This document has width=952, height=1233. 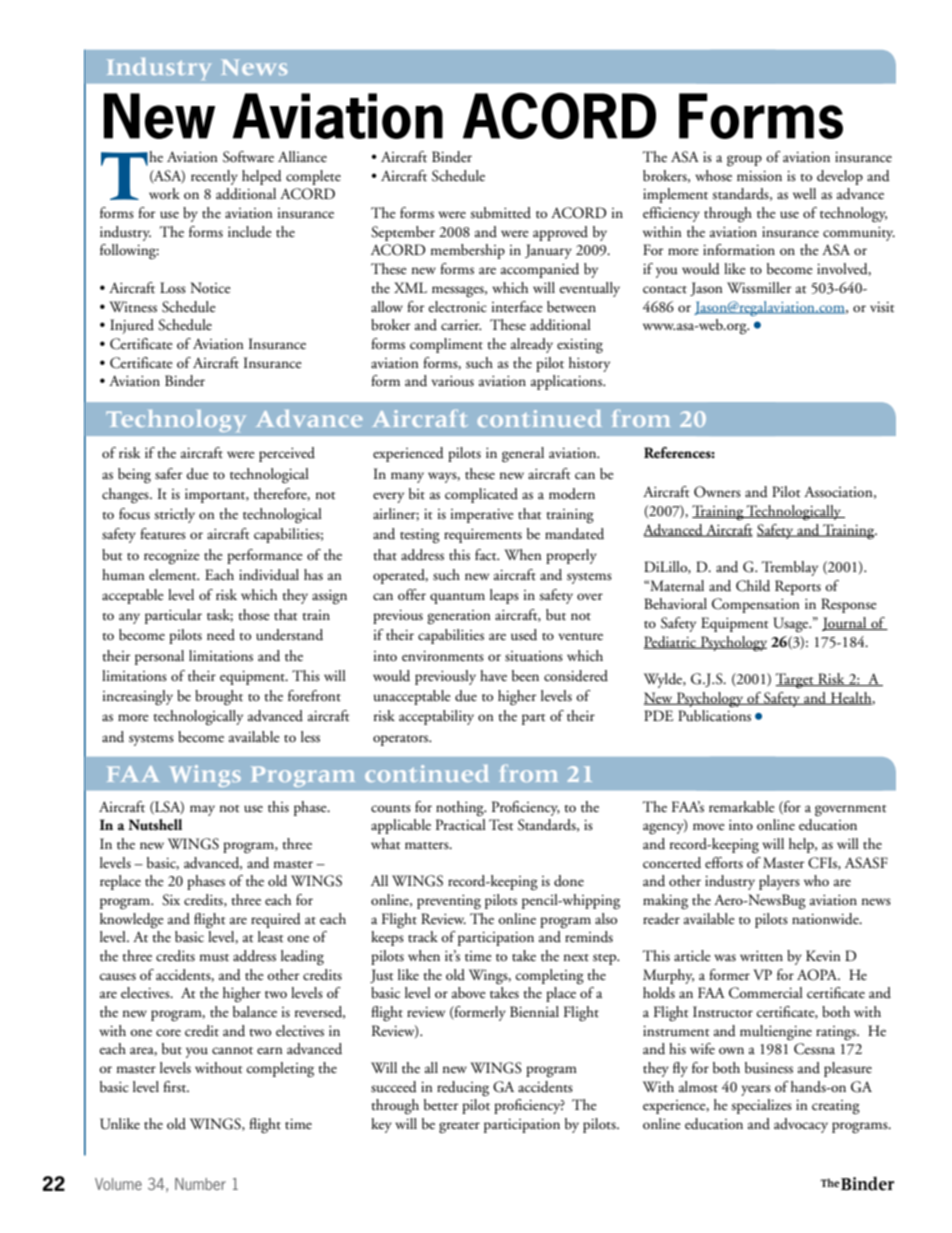 I want to click on advocacy, so click(x=801, y=1125).
